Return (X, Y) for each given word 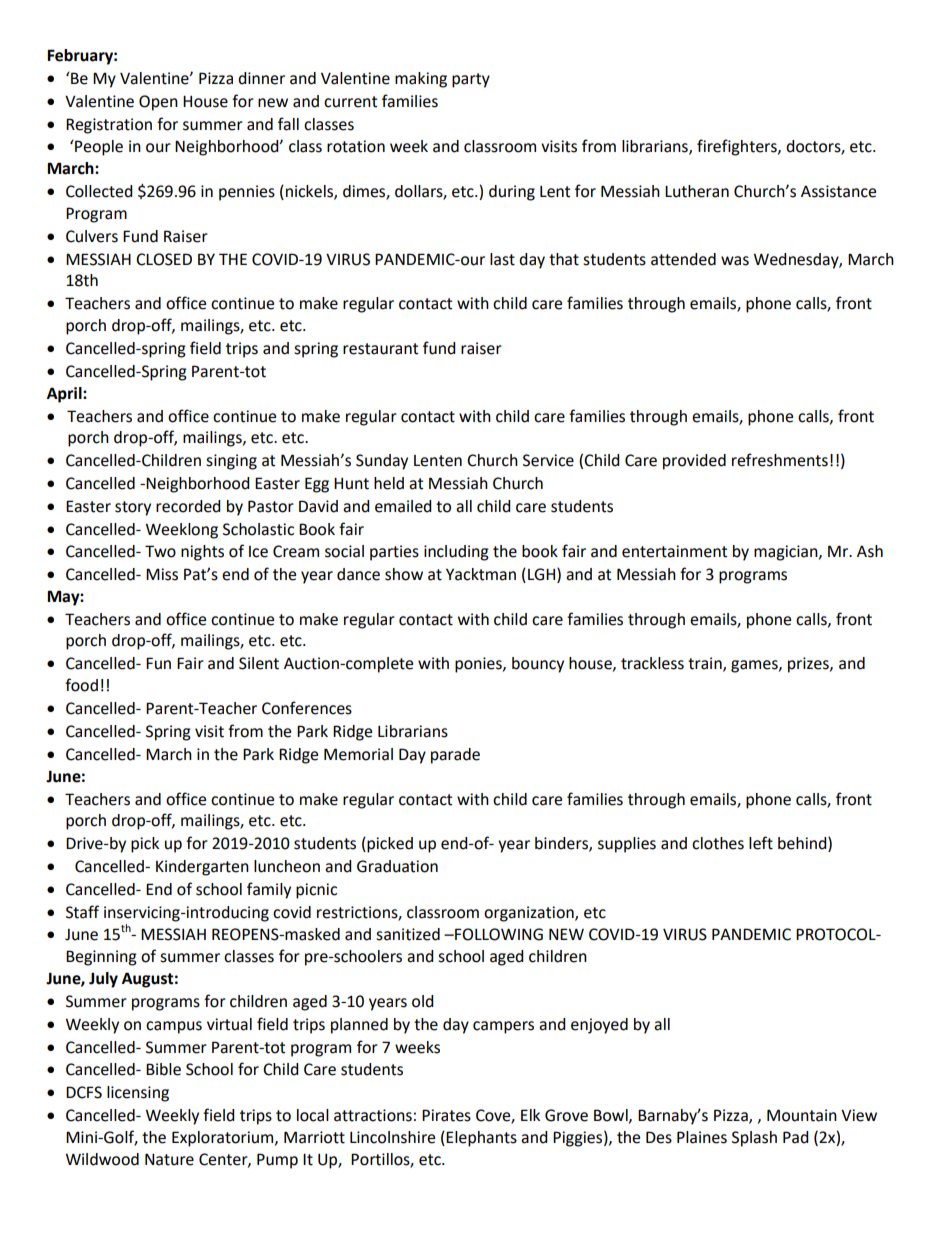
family (269, 890)
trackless (652, 663)
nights (202, 553)
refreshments (780, 460)
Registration (109, 126)
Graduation (397, 866)
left (761, 843)
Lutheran (697, 191)
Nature (169, 1159)
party (471, 80)
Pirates (446, 1115)
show (404, 574)
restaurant (380, 349)
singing (231, 462)
